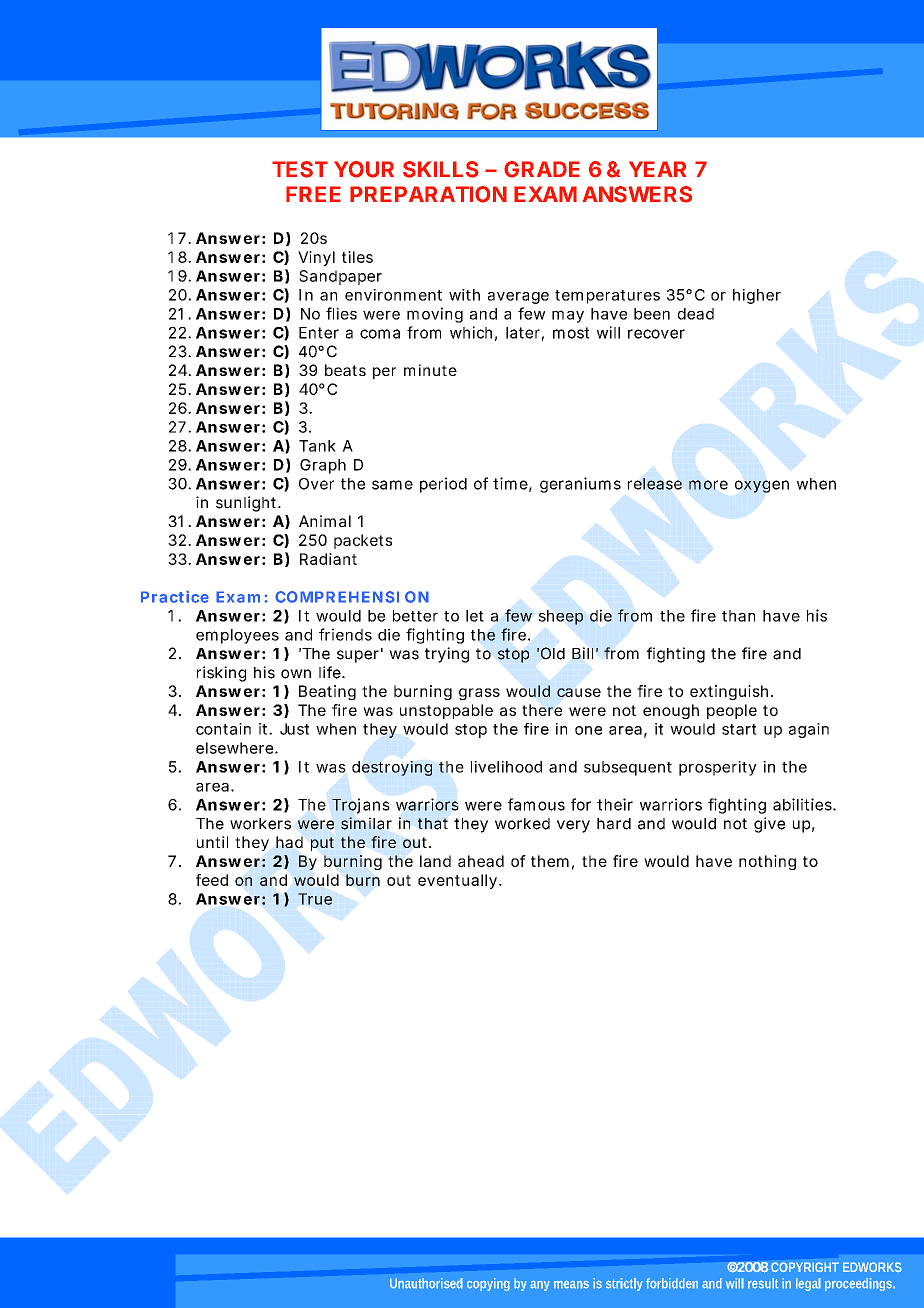  I want to click on nothing, so click(767, 862).
